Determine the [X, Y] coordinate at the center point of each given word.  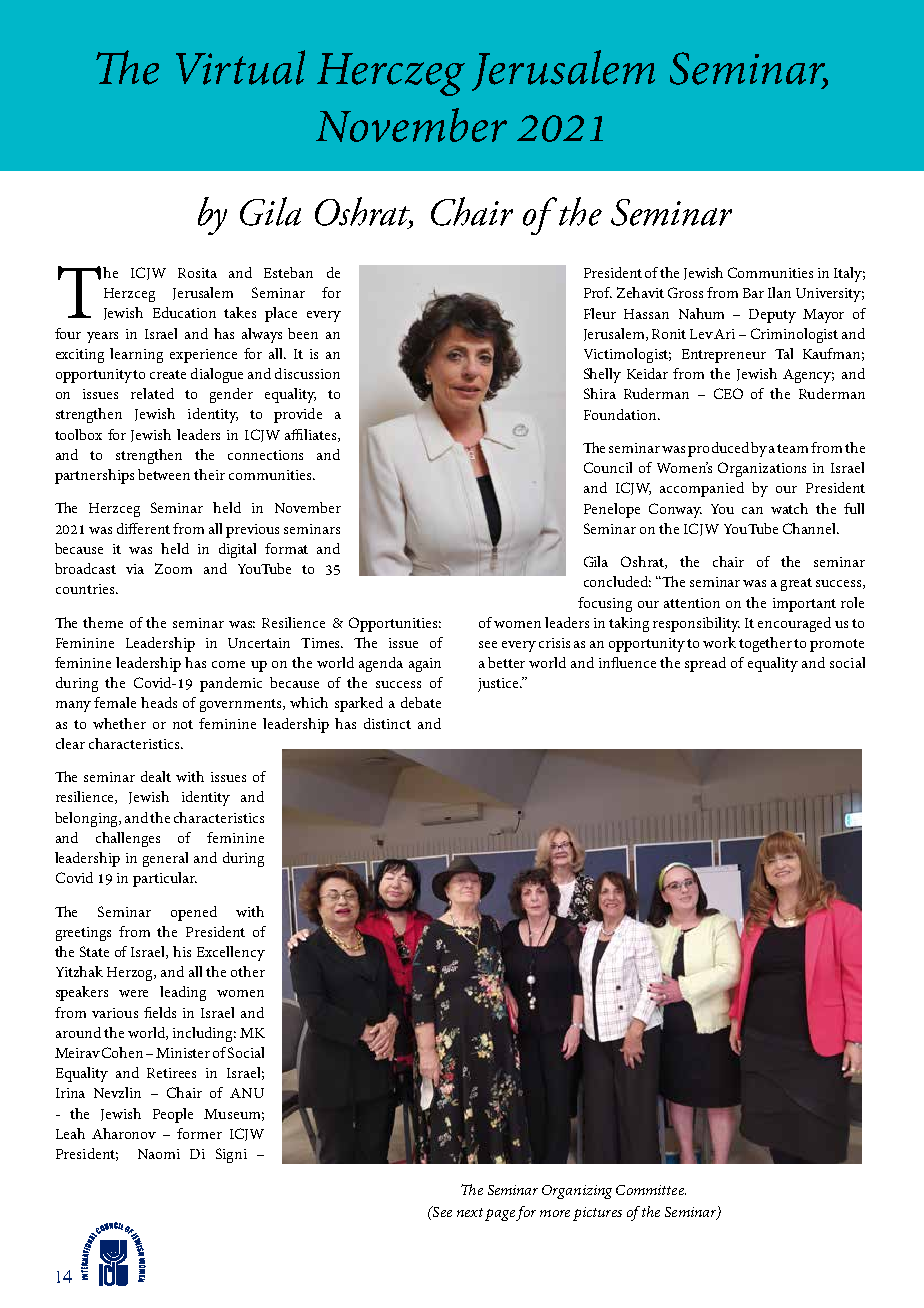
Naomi [159, 1154]
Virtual [240, 67]
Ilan [779, 292]
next [470, 1212]
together [765, 644]
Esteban [288, 272]
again [425, 665]
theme [103, 622]
